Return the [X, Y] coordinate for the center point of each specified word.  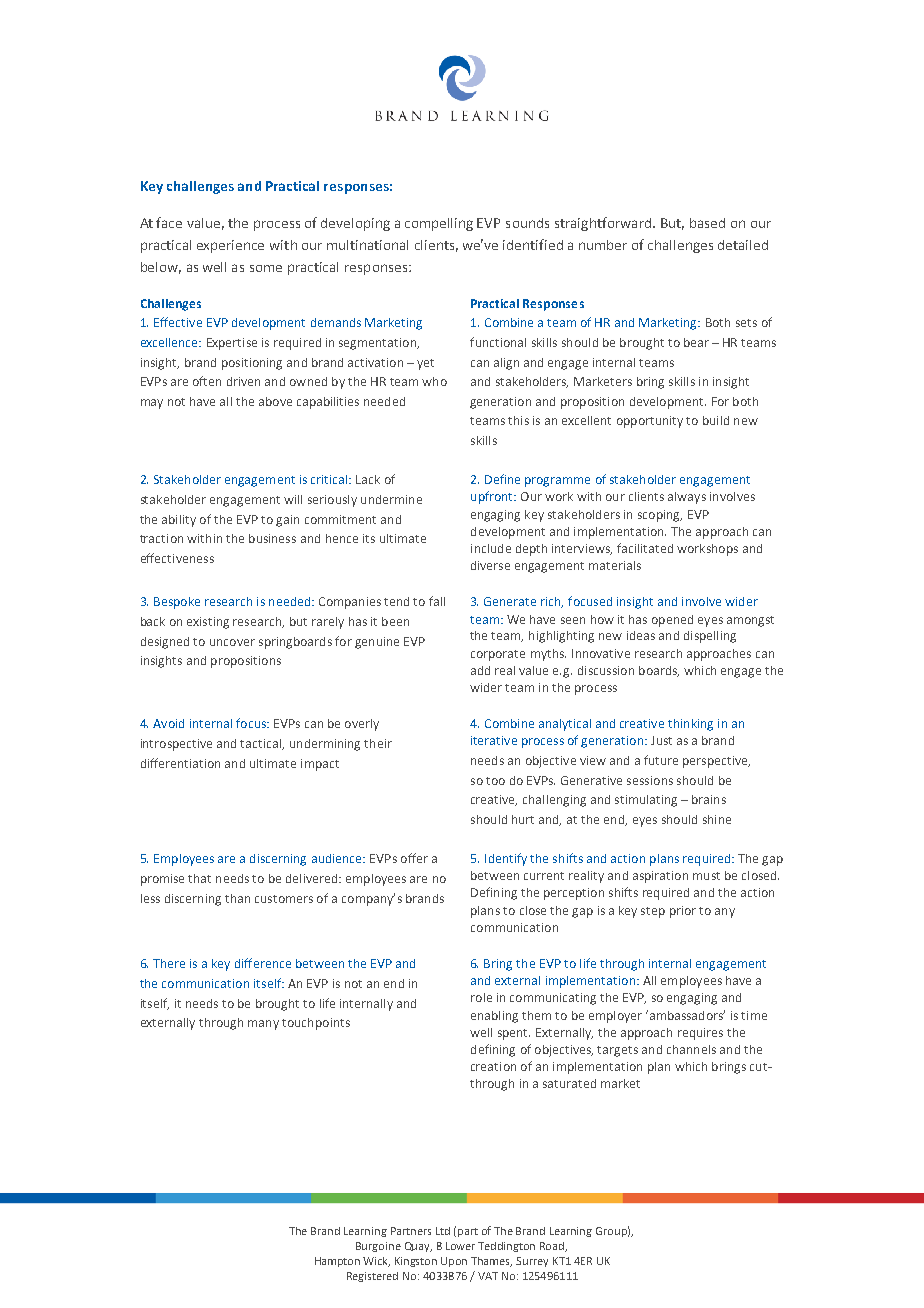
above [275, 401]
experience [230, 246]
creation [493, 1066]
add [480, 670]
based [707, 223]
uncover [232, 642]
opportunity [650, 422]
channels [691, 1049]
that [199, 878]
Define [502, 479]
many [263, 1025]
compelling [439, 224]
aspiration [660, 877]
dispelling [710, 637]
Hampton [337, 1262]
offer [414, 858]
